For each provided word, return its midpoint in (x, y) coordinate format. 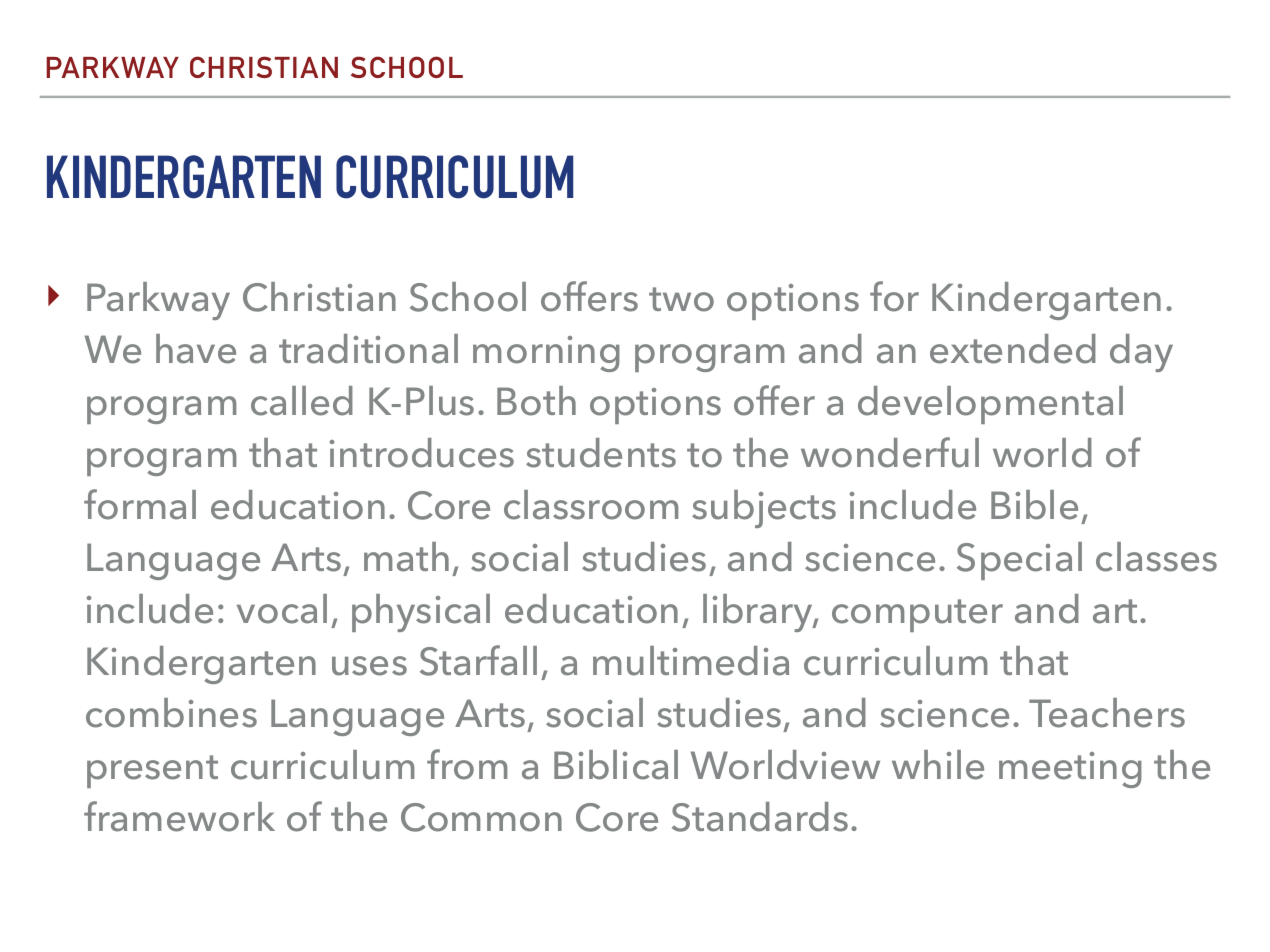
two (681, 299)
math (406, 557)
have (196, 349)
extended (1013, 349)
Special (1019, 561)
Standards (760, 817)
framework (179, 816)
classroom (591, 505)
